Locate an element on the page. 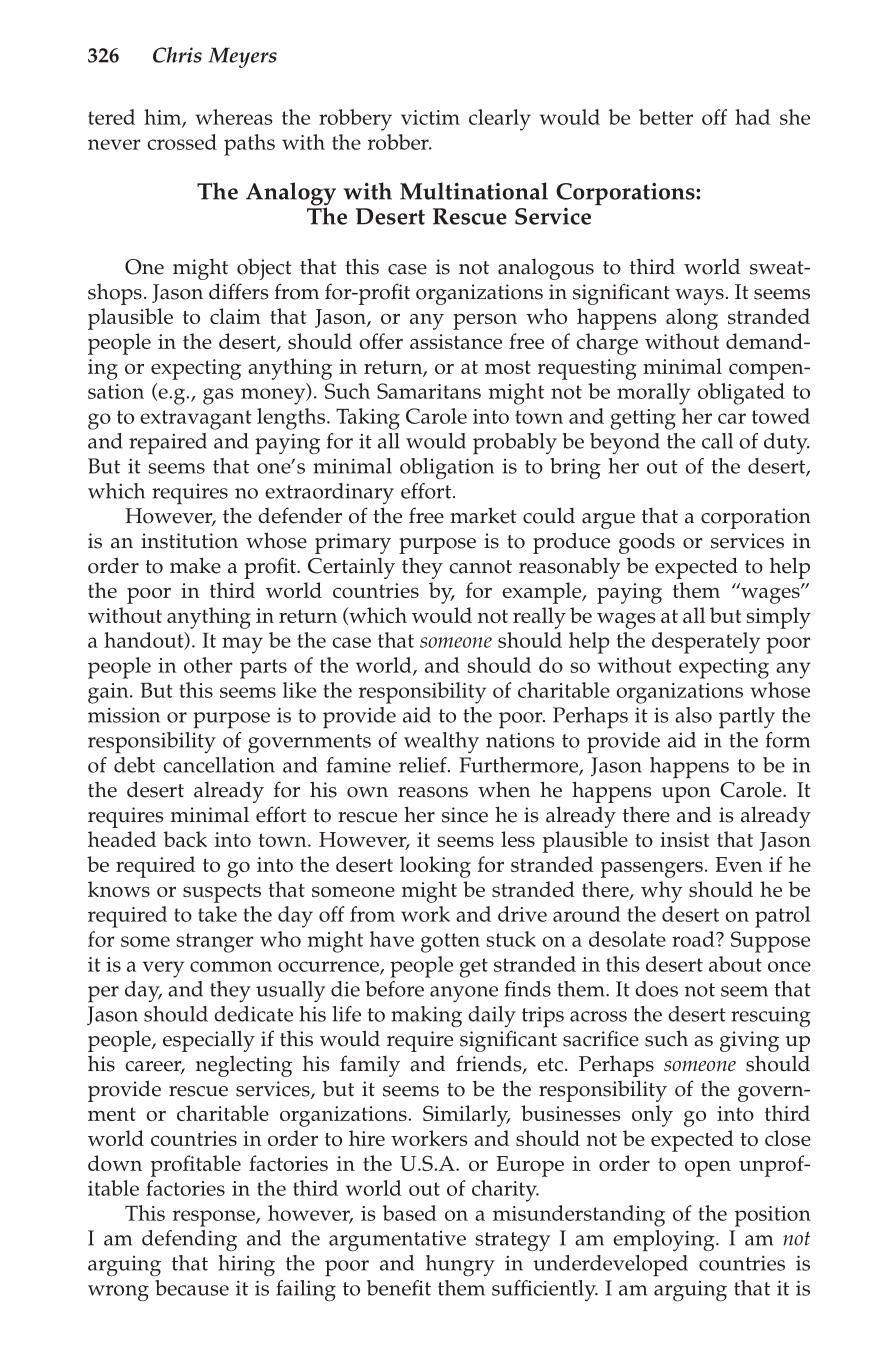 Image resolution: width=896 pixels, height=1345 pixels. defending is located at coordinates (189, 1240).
